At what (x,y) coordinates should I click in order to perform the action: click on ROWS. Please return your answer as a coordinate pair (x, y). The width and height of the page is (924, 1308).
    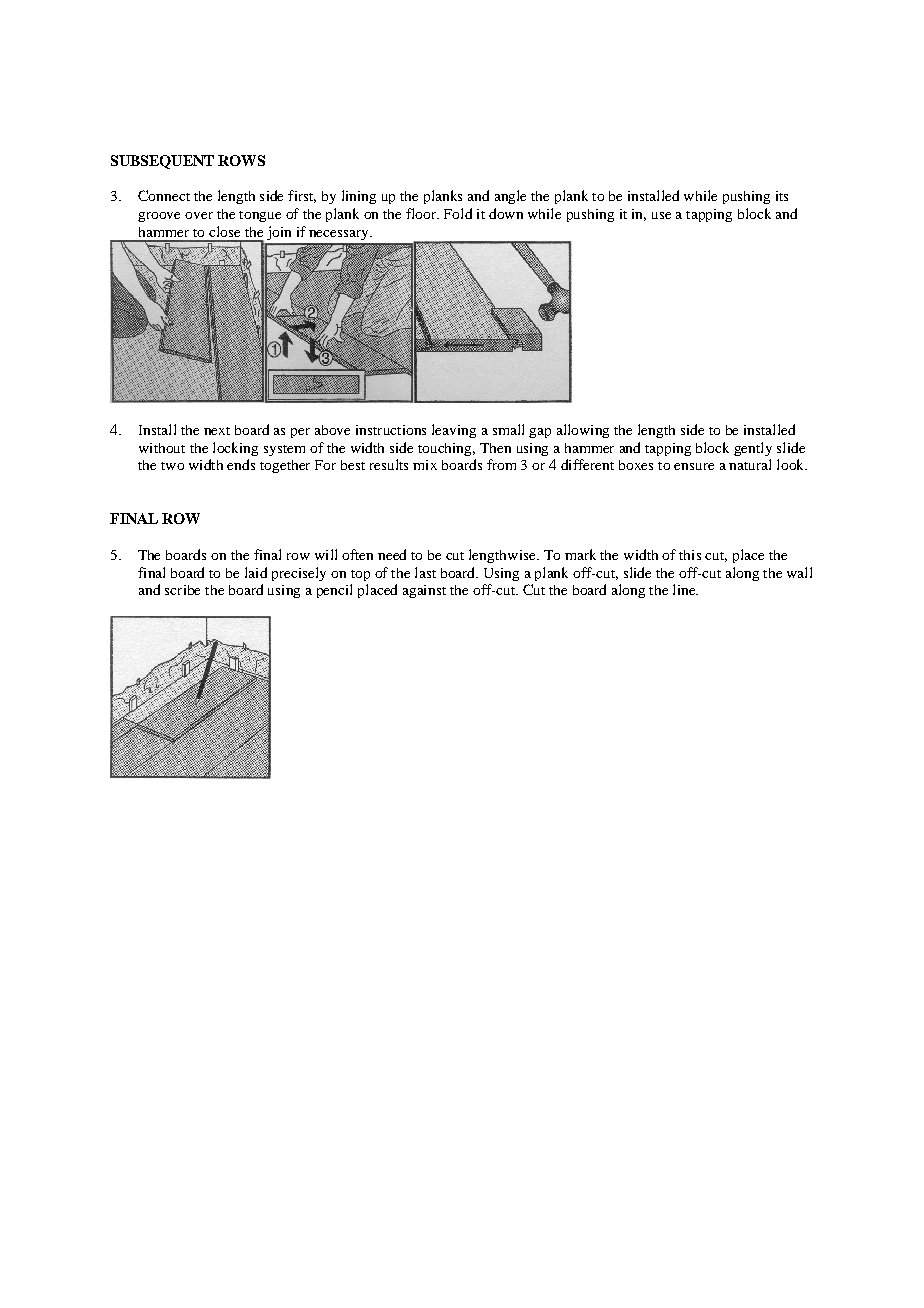
    Looking at the image, I should click on (241, 160).
